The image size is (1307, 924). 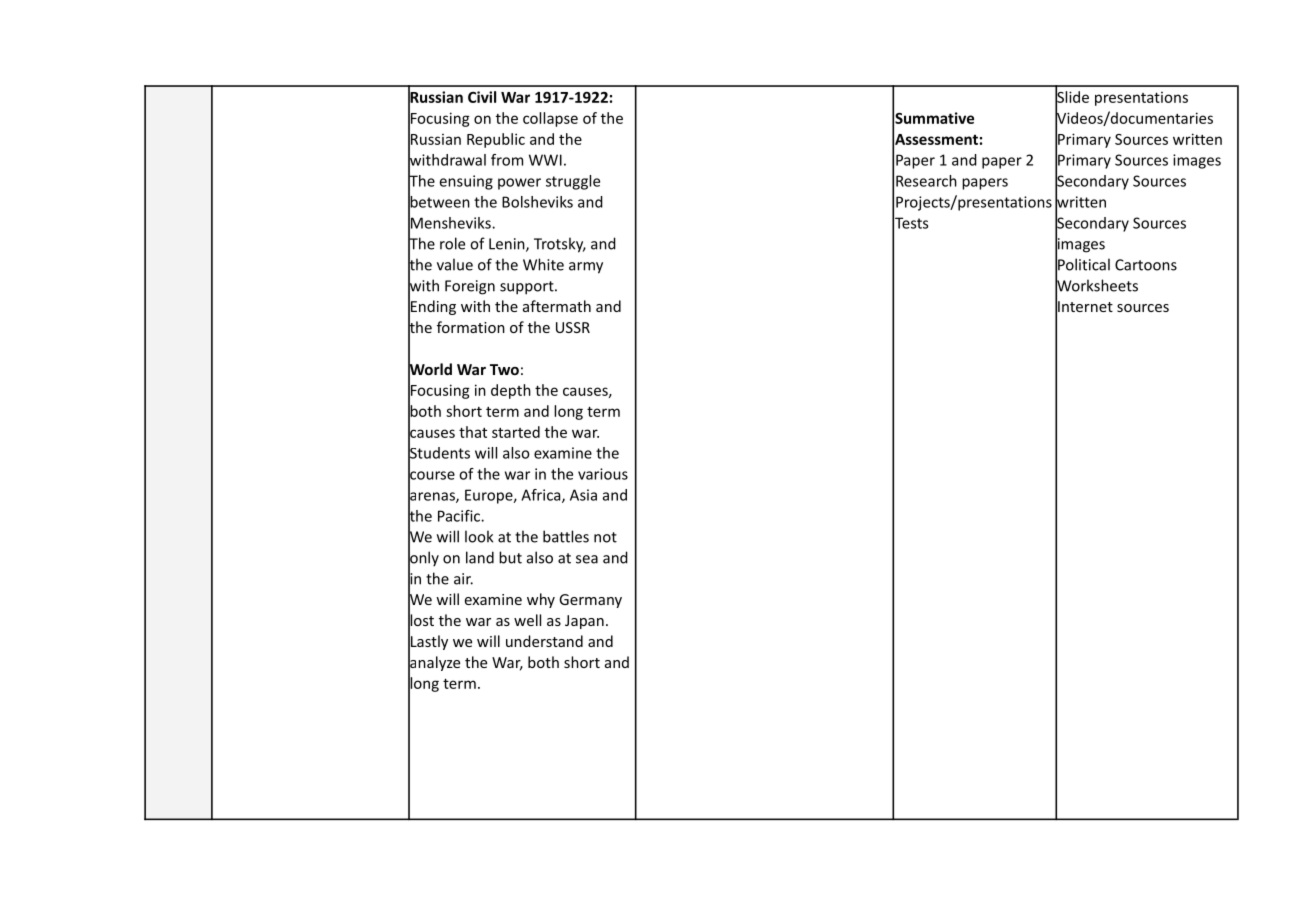 What do you see at coordinates (584, 622) in the screenshot?
I see `Japan` at bounding box center [584, 622].
